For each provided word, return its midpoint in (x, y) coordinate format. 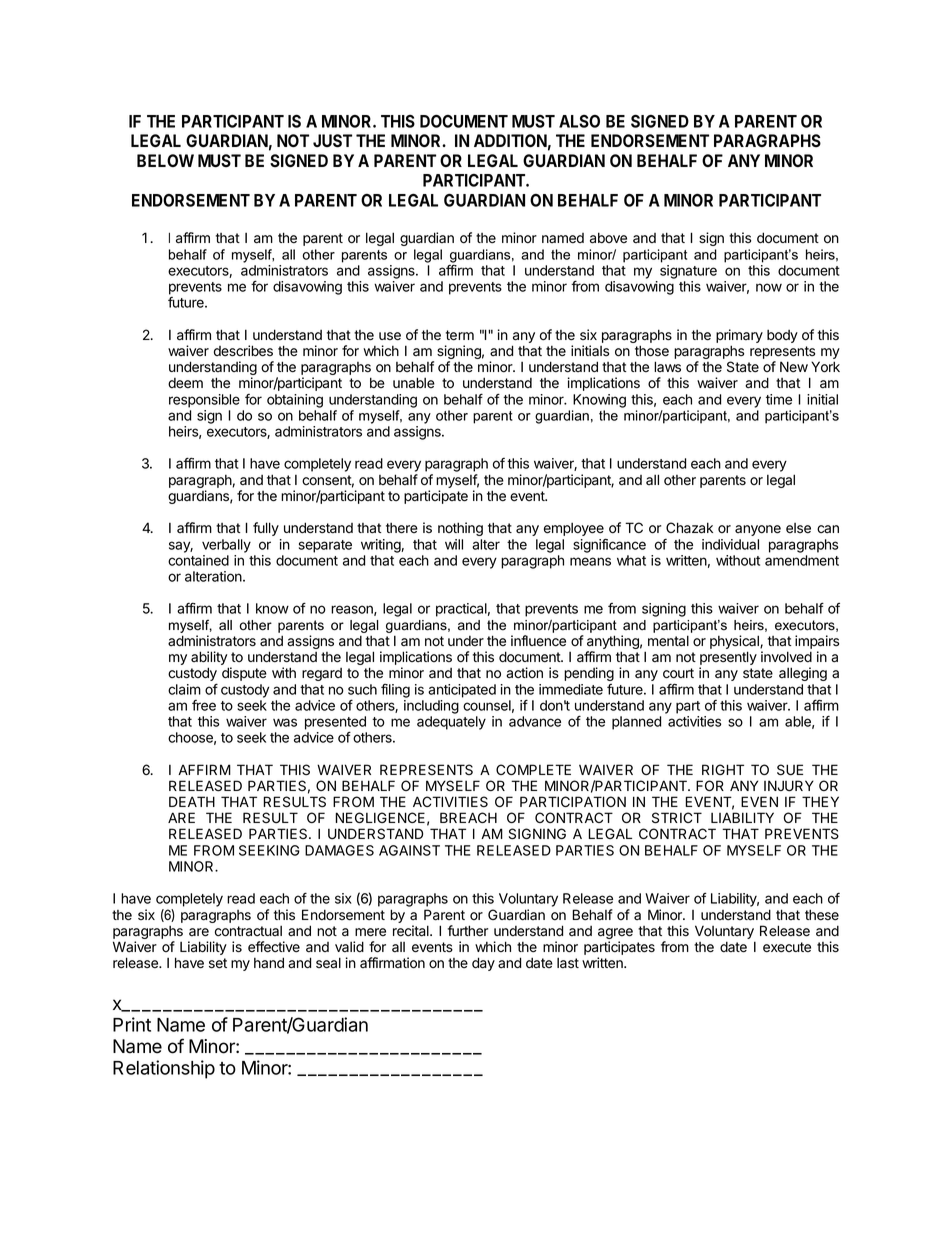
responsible (204, 401)
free (204, 705)
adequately (451, 723)
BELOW (165, 160)
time (779, 399)
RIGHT (723, 769)
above (608, 238)
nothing (460, 529)
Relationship (164, 1069)
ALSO (579, 121)
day (483, 964)
